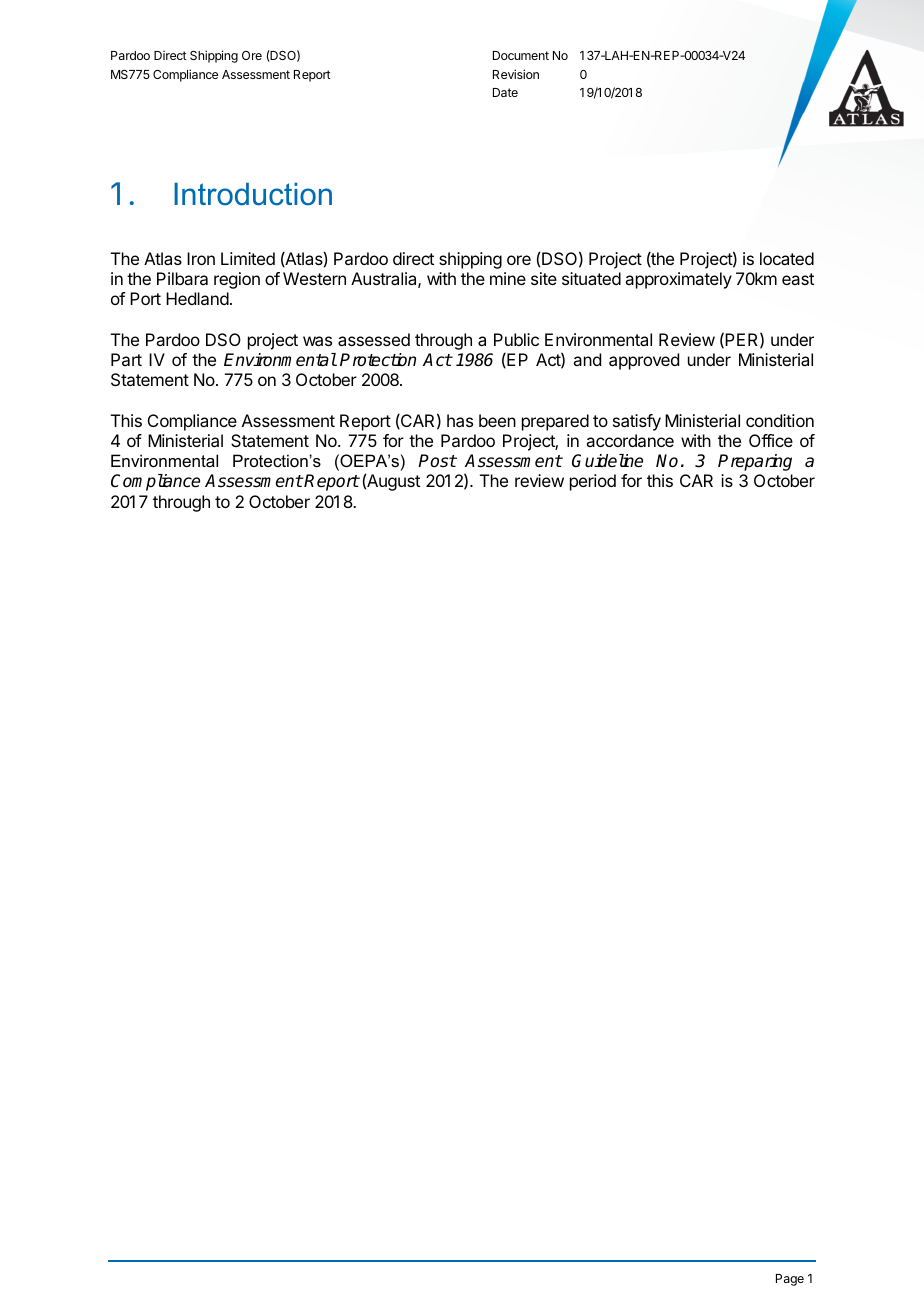  I want to click on Part, so click(126, 359).
